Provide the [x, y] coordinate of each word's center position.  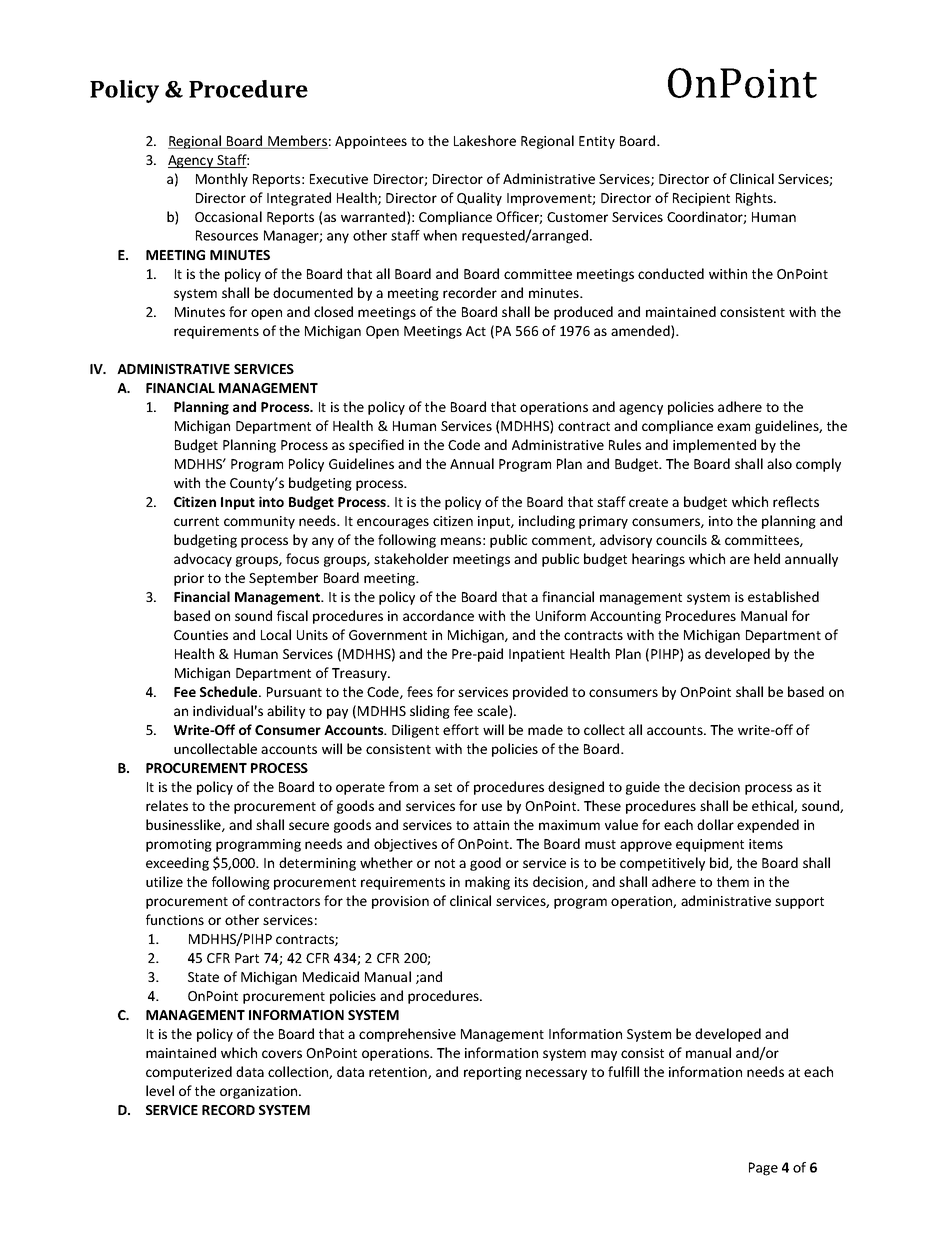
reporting [493, 1073]
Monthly [222, 180]
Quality [479, 199]
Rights [755, 199]
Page [763, 1169]
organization [260, 1092]
